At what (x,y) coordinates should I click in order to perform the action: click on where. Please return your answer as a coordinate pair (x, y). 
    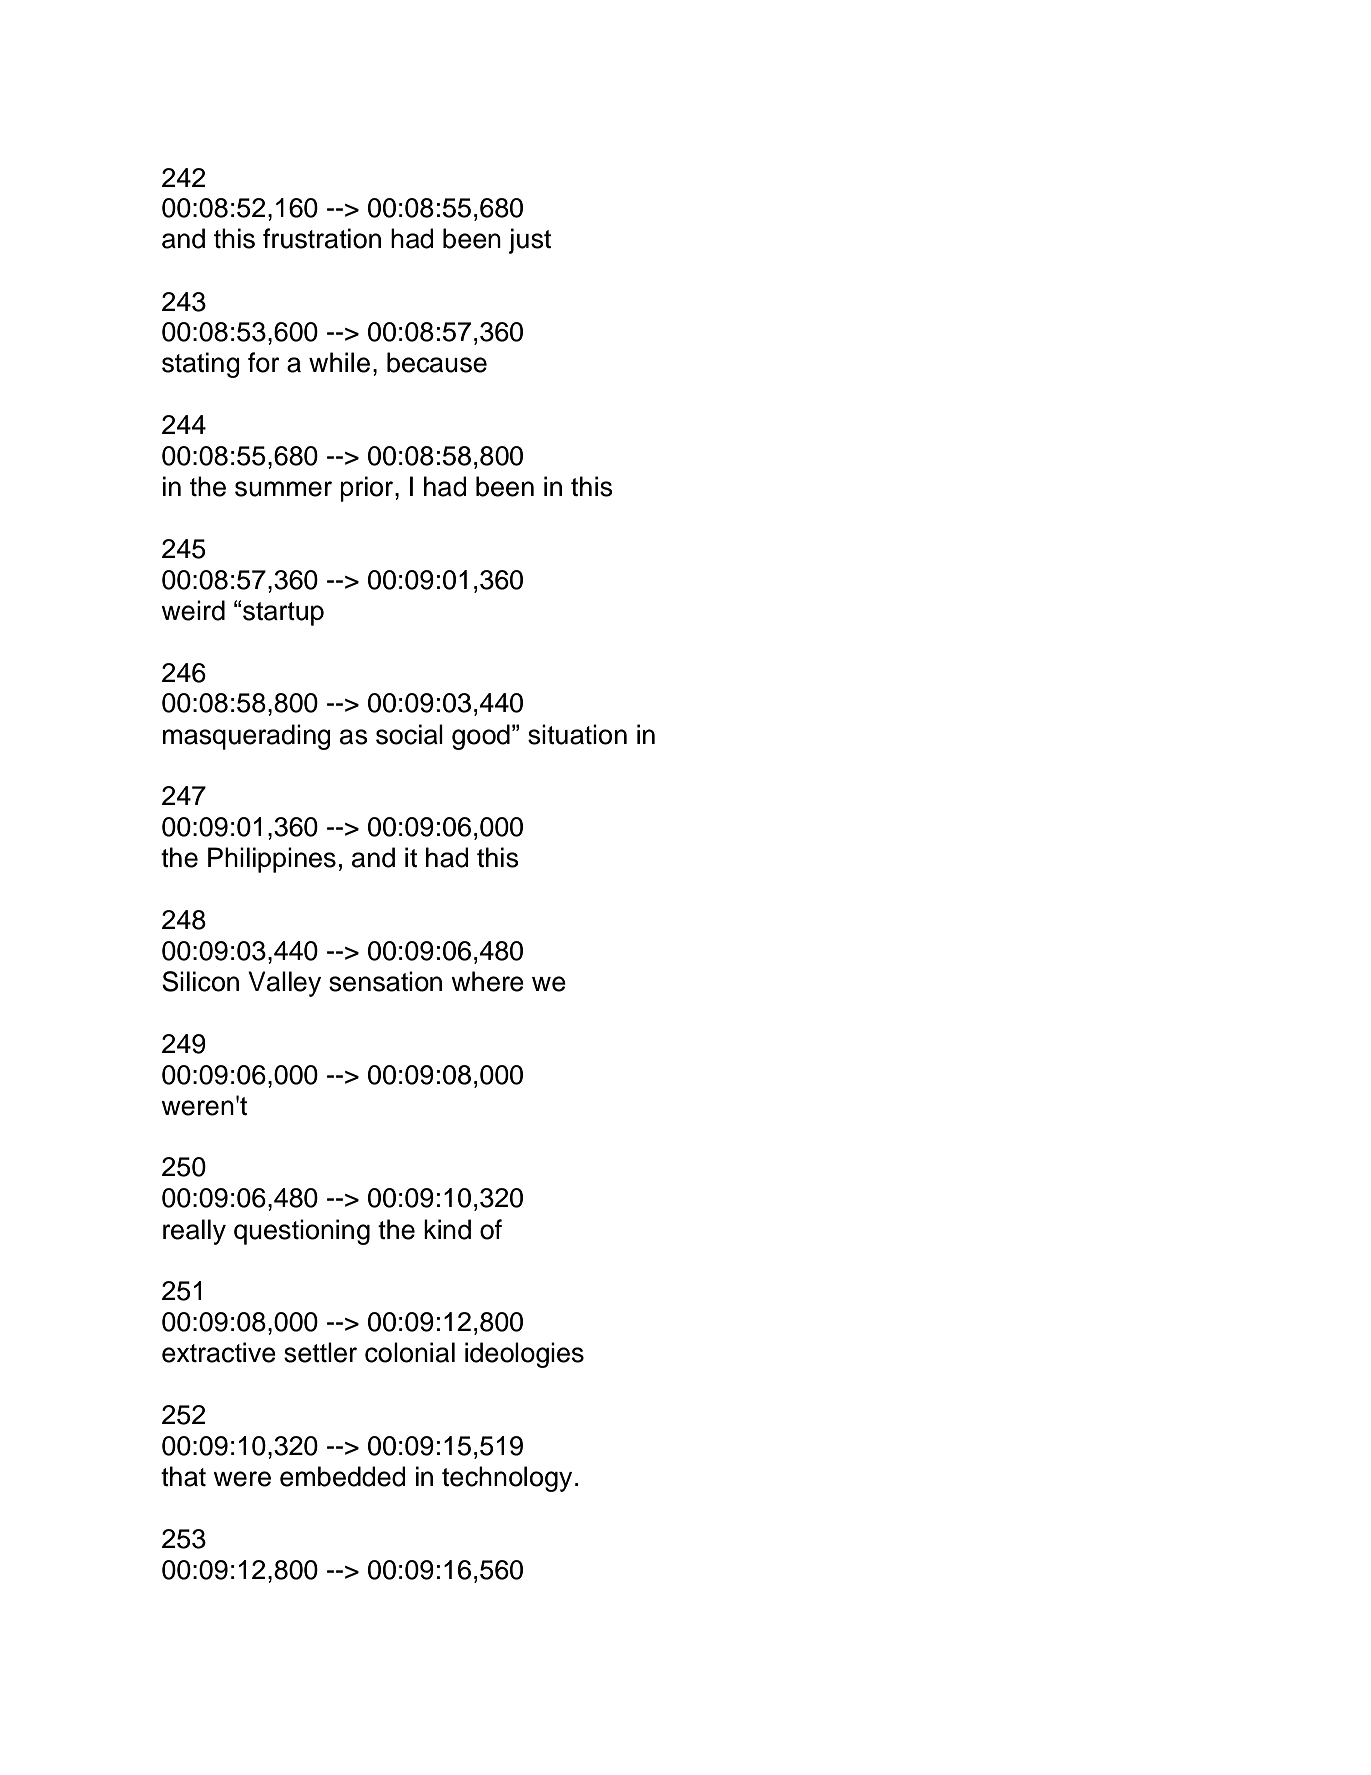
    Looking at the image, I should click on (487, 981).
